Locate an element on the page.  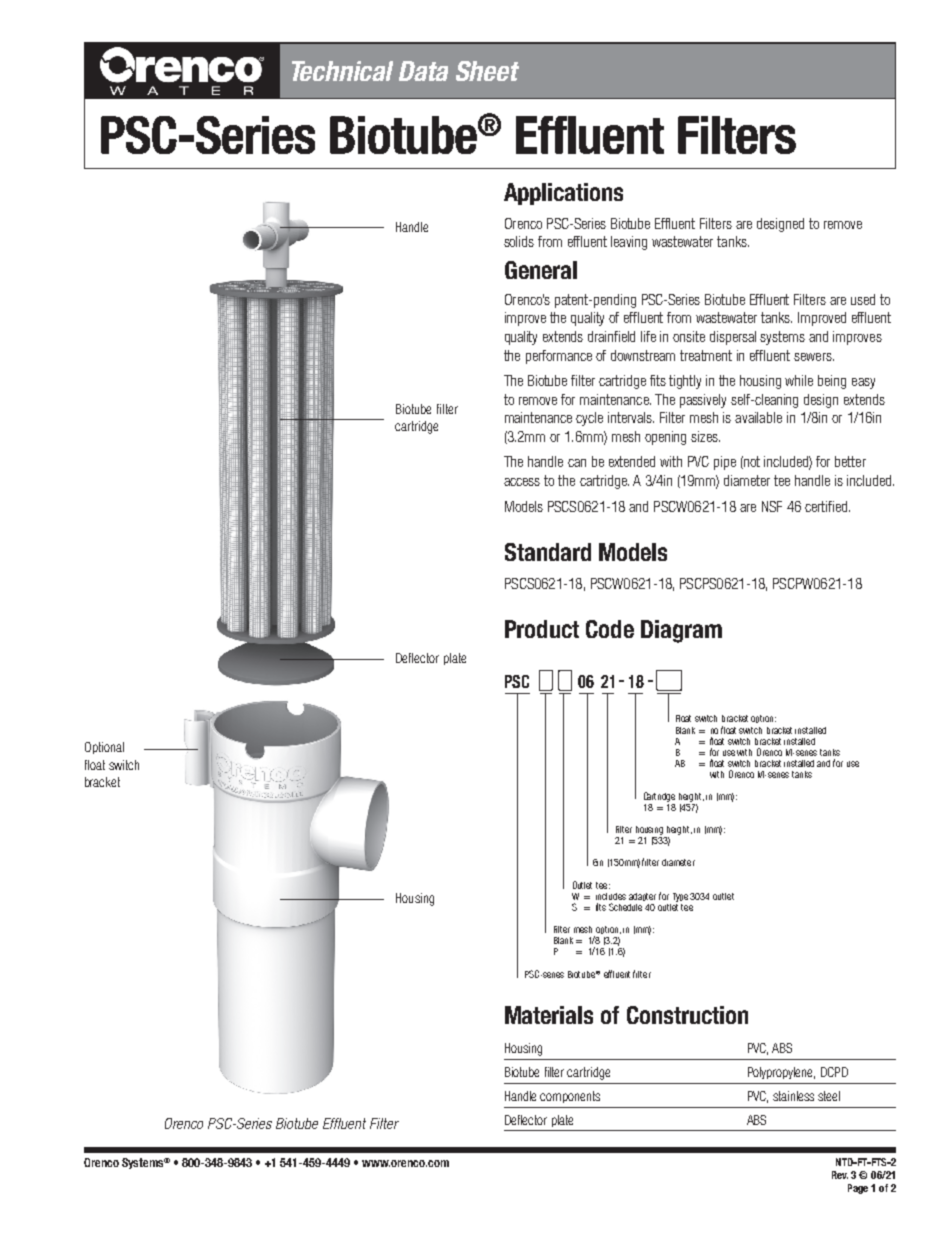
used is located at coordinates (863, 299).
